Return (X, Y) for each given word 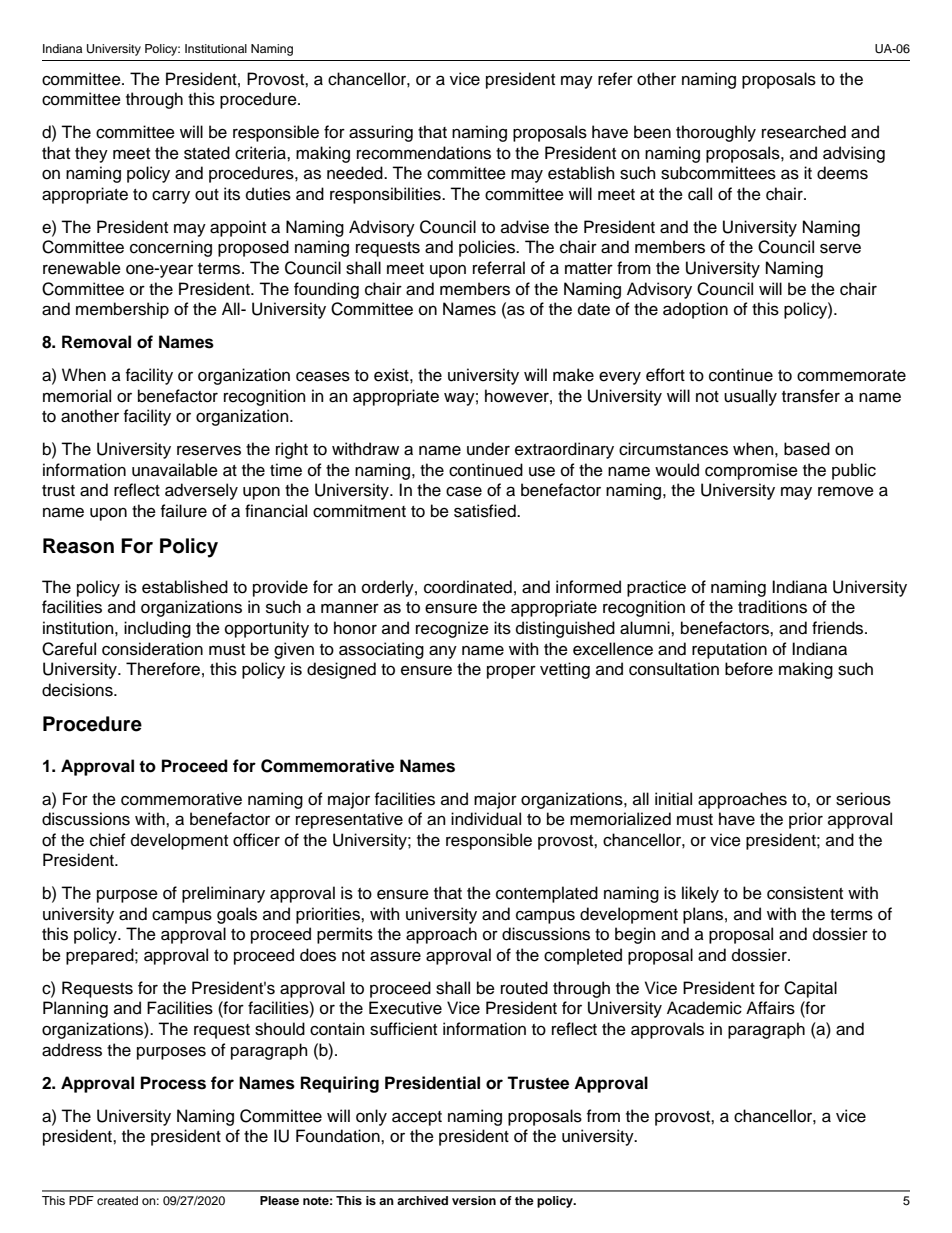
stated (207, 153)
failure (184, 511)
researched (804, 132)
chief (108, 840)
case (464, 491)
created (117, 1200)
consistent (805, 893)
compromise (751, 471)
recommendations (424, 153)
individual (486, 819)
